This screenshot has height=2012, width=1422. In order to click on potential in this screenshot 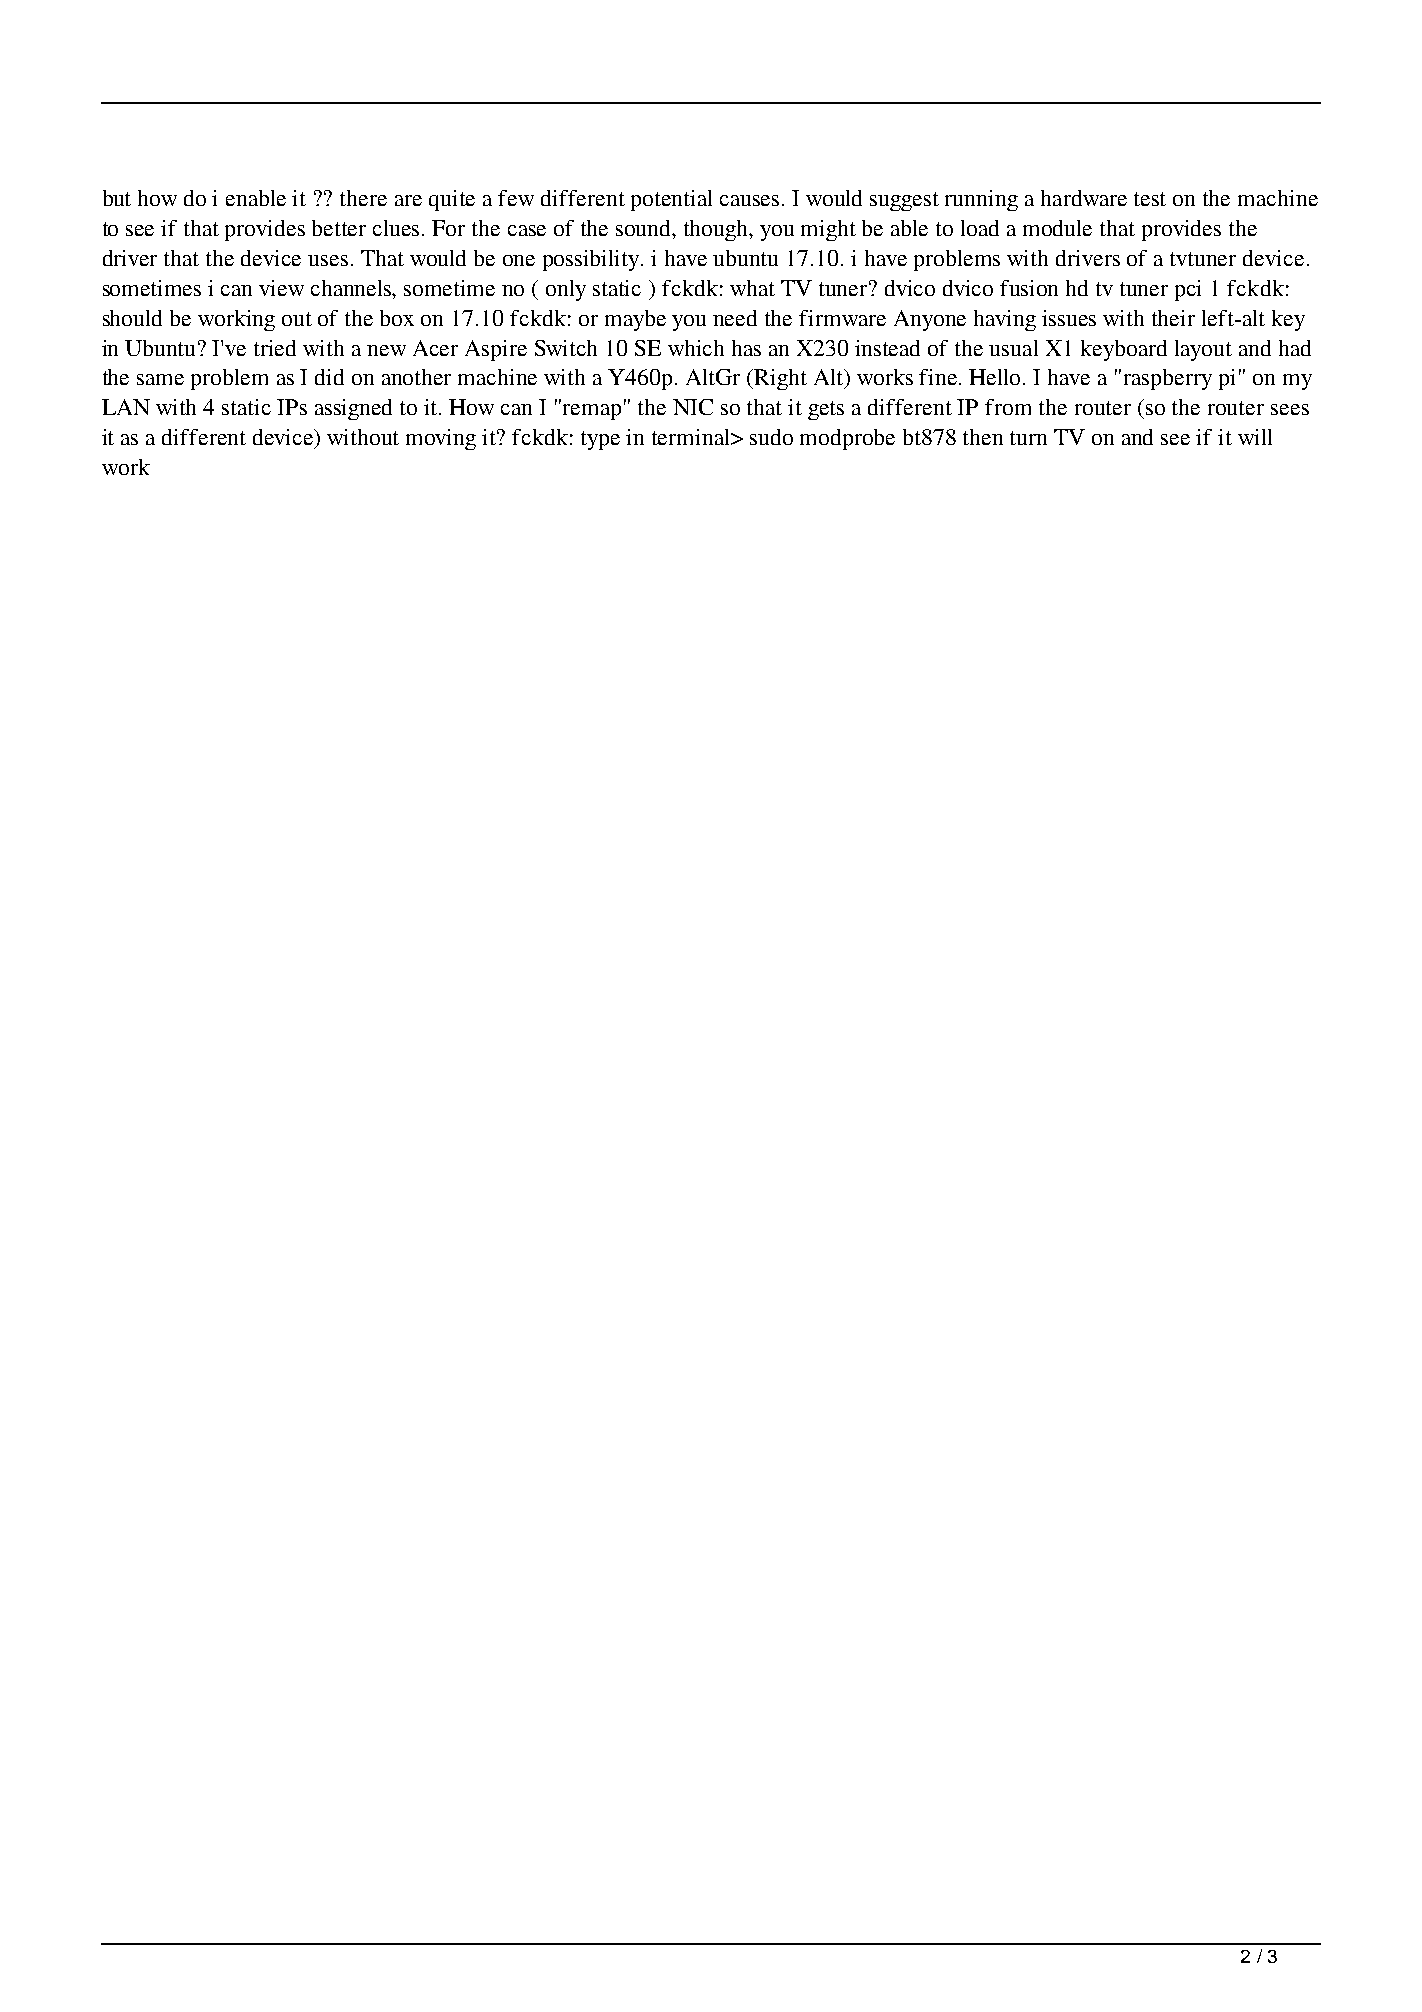, I will do `click(671, 200)`.
